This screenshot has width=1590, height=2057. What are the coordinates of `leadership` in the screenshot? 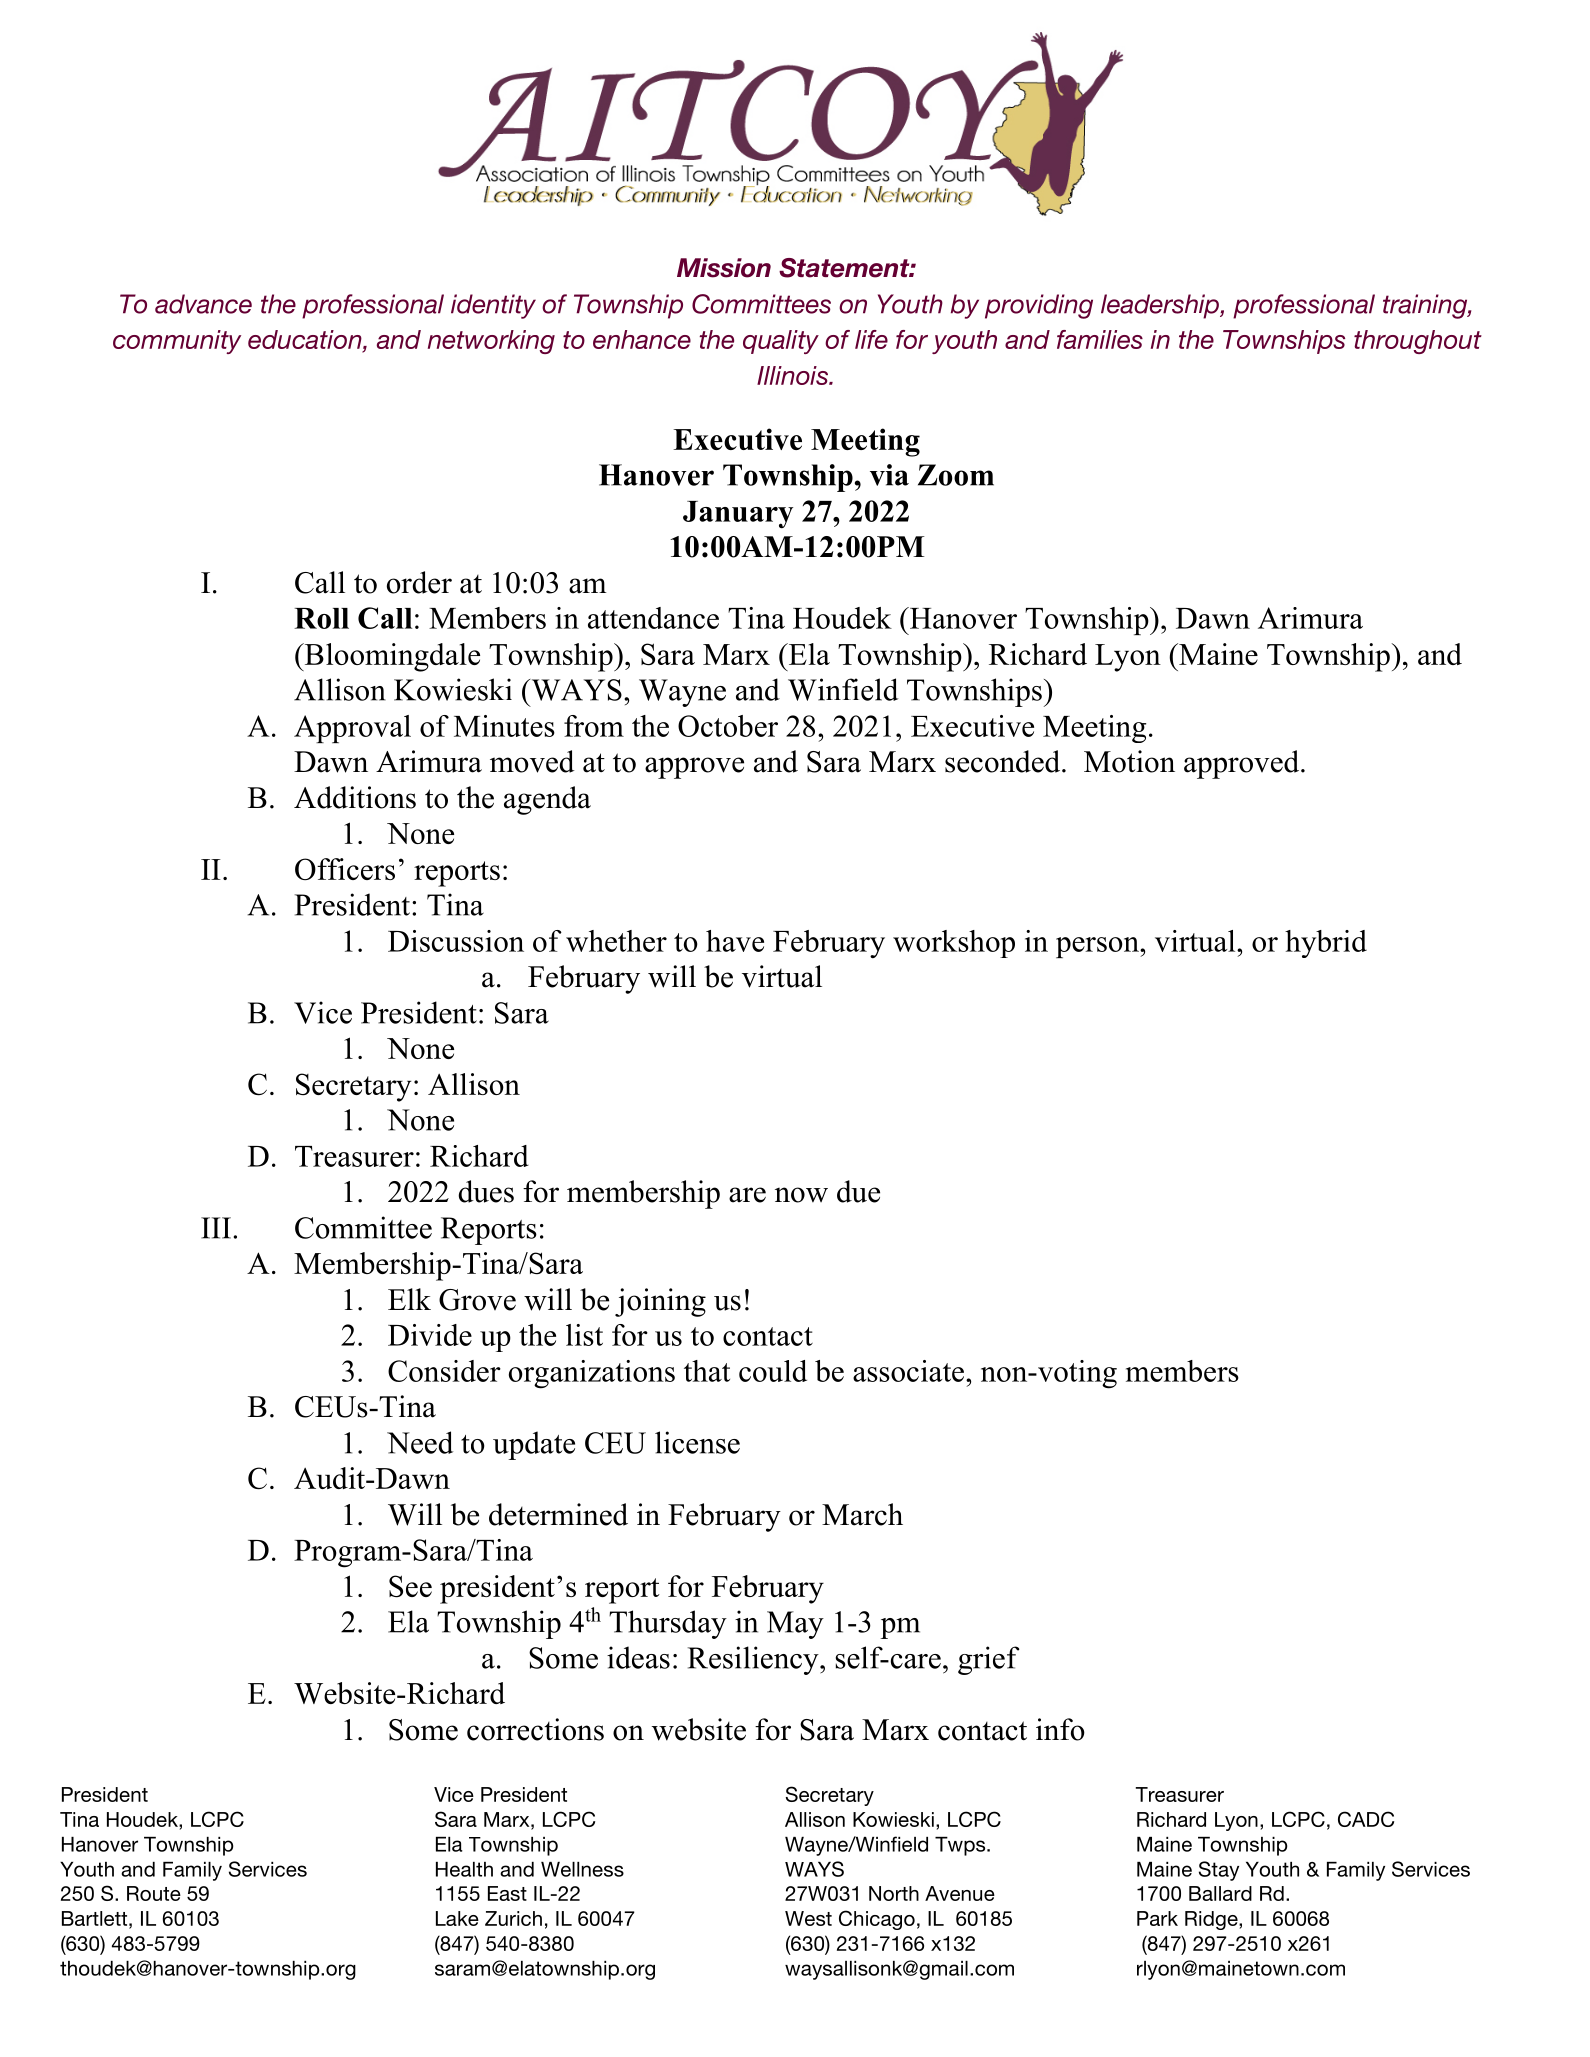 It's located at (1161, 306).
